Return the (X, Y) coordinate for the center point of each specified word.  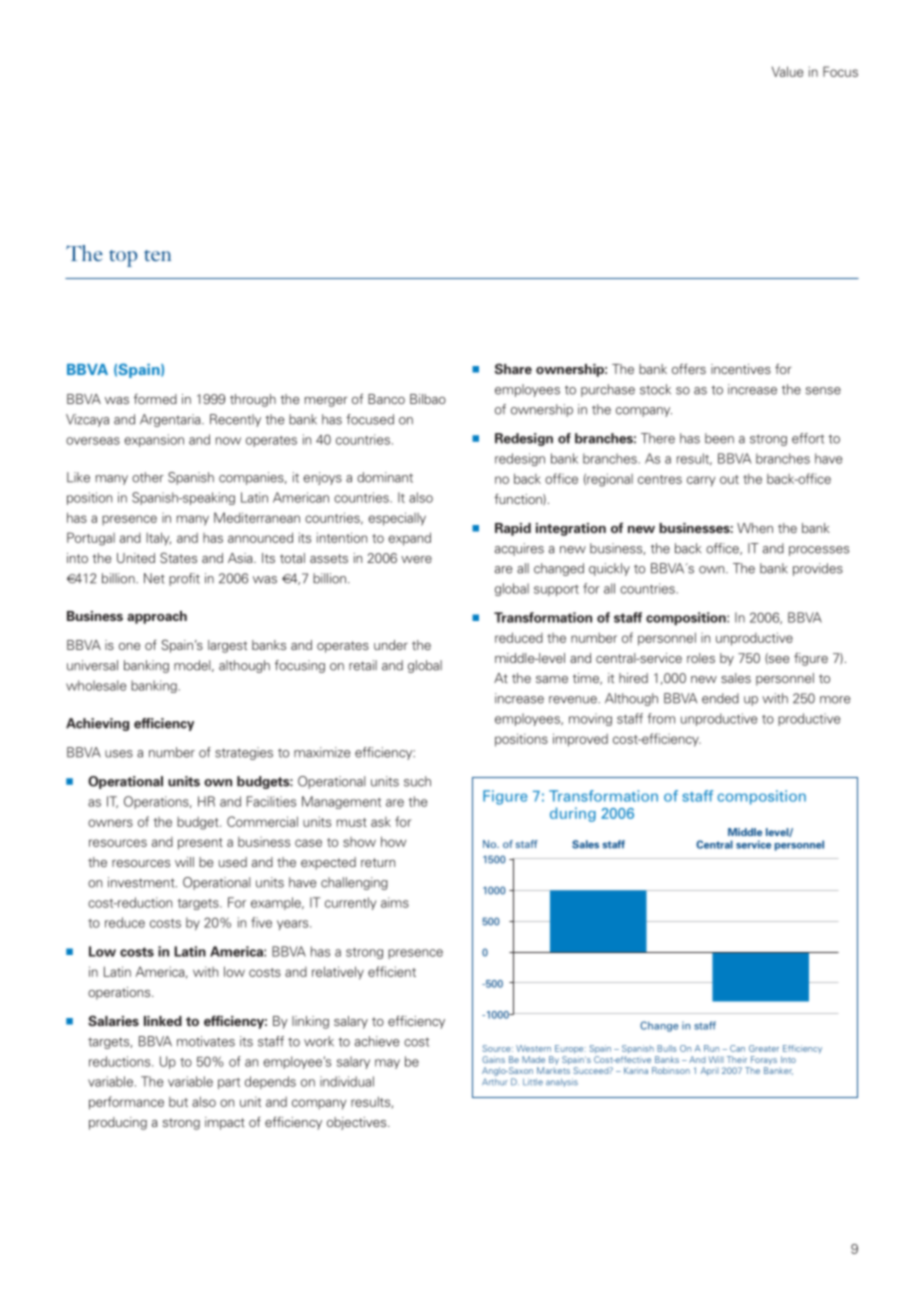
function (519, 499)
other (148, 477)
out (729, 479)
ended (720, 698)
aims (395, 902)
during (573, 814)
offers (689, 368)
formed (155, 399)
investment (142, 882)
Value (787, 71)
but (178, 1102)
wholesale (96, 685)
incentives (741, 369)
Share (513, 368)
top (123, 258)
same (552, 679)
